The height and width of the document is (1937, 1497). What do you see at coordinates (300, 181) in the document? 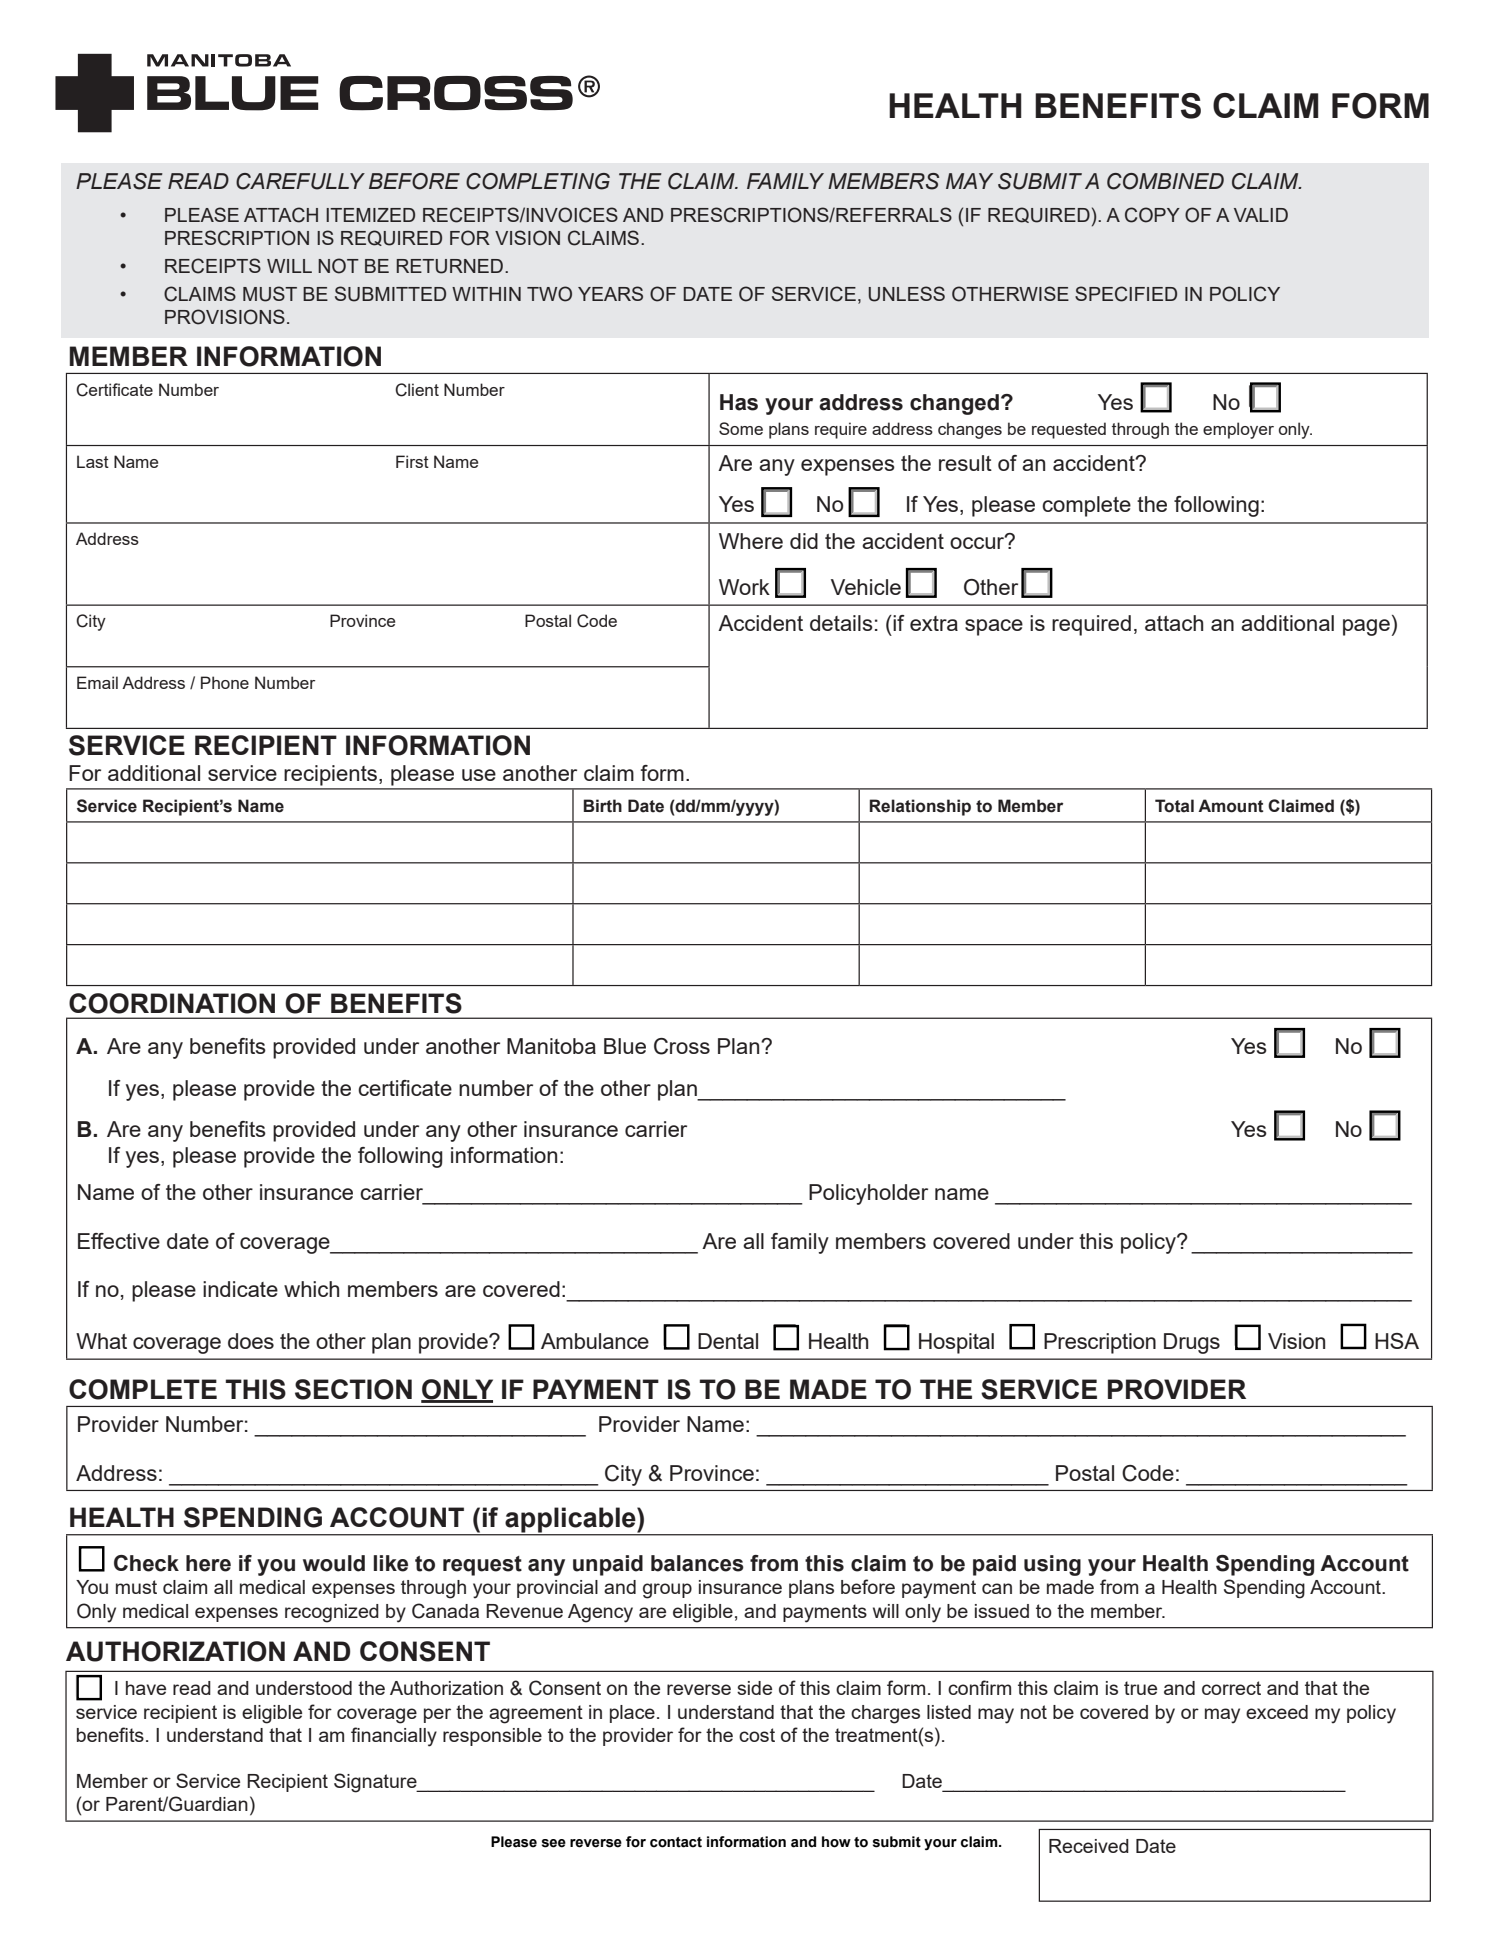
I see `CAREFULLY` at bounding box center [300, 181].
